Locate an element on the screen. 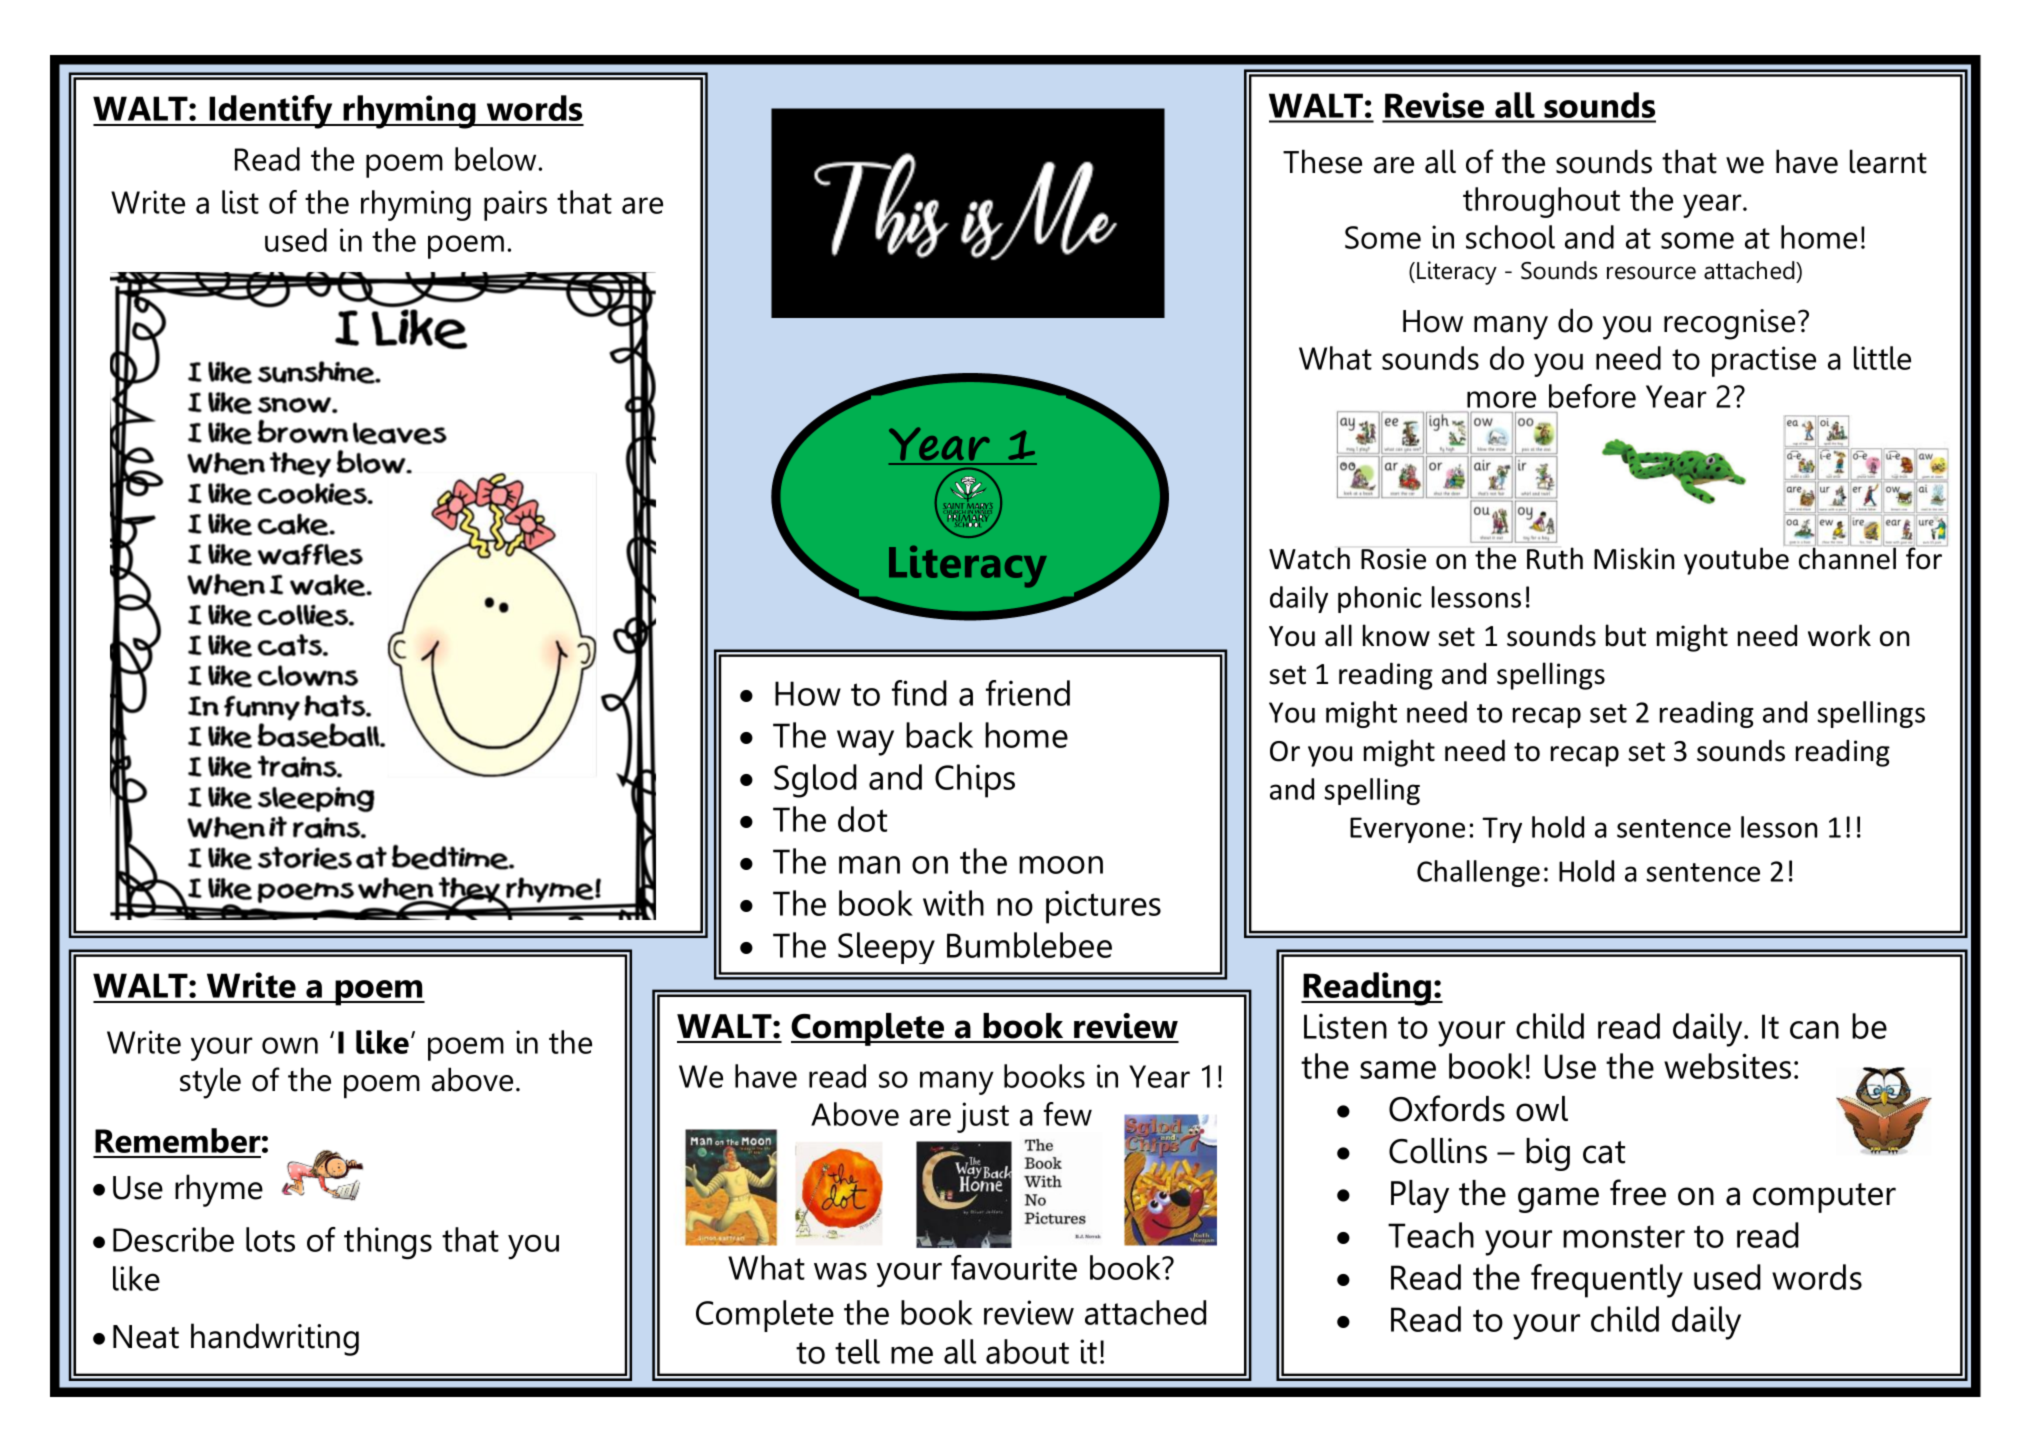  below is located at coordinates (497, 159).
